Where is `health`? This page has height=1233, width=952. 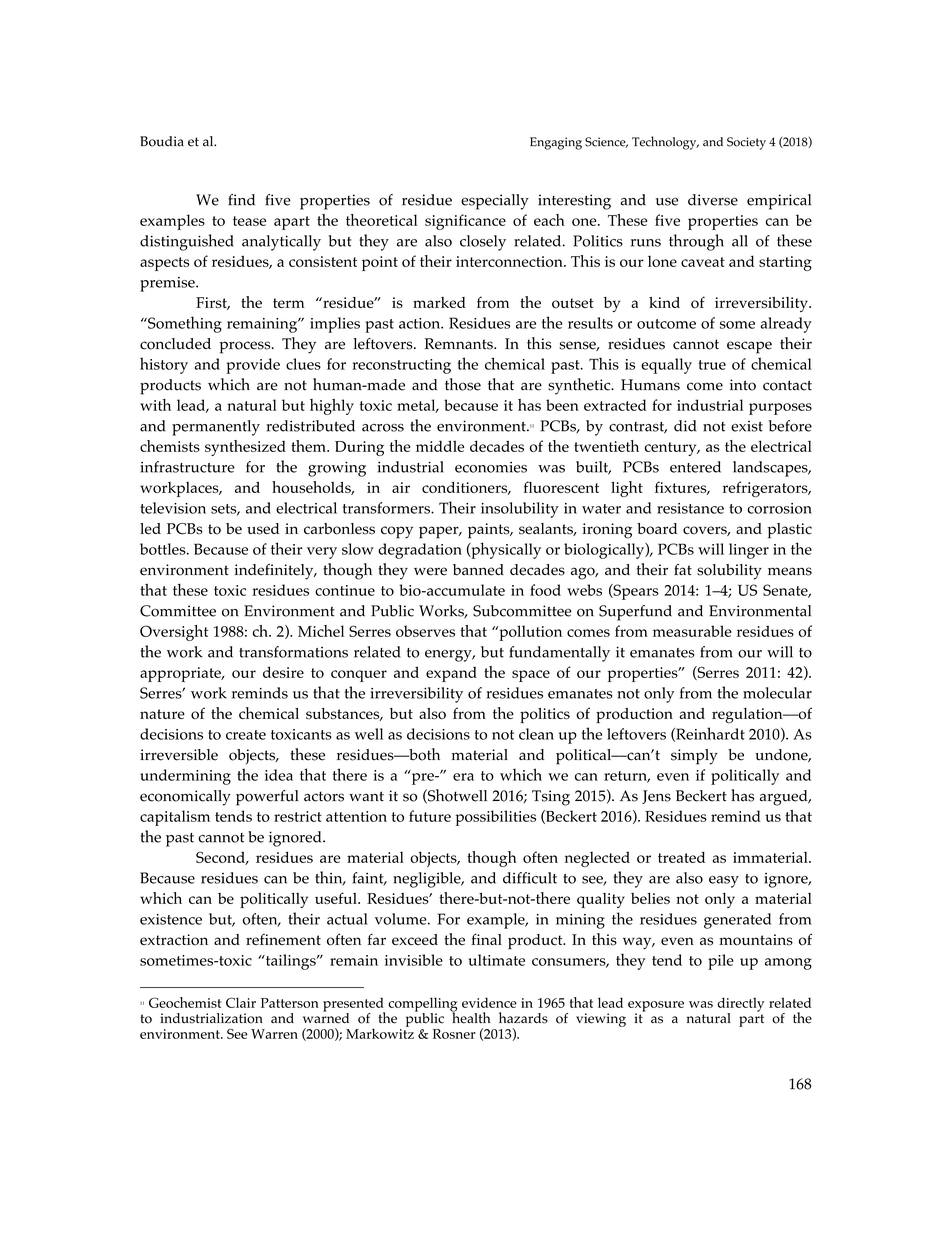
health is located at coordinates (470, 1017).
